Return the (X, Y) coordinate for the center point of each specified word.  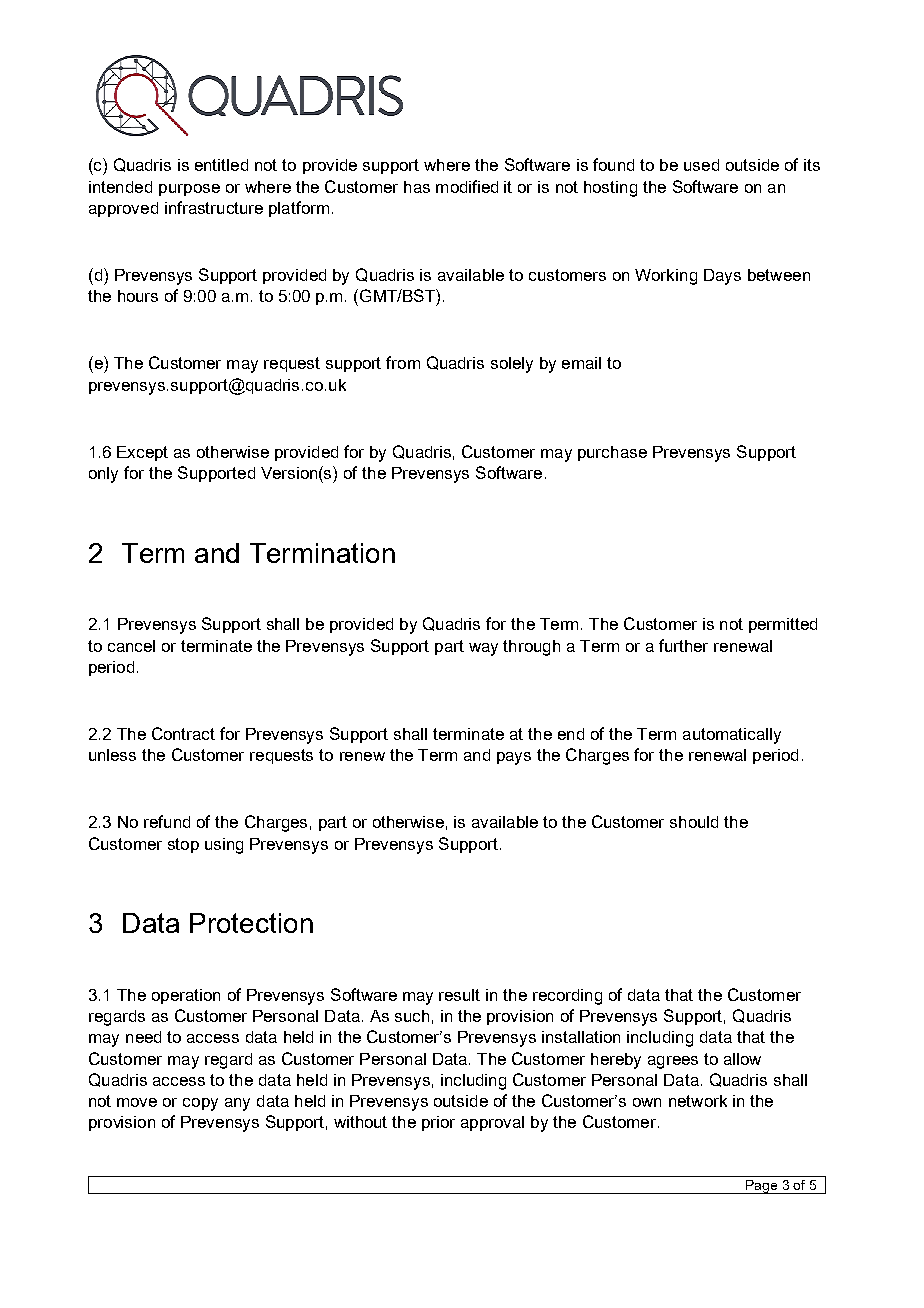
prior (438, 1123)
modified (467, 186)
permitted (783, 625)
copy (200, 1104)
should (694, 822)
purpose (189, 190)
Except (142, 453)
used (701, 165)
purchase (612, 453)
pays (514, 758)
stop (183, 845)
